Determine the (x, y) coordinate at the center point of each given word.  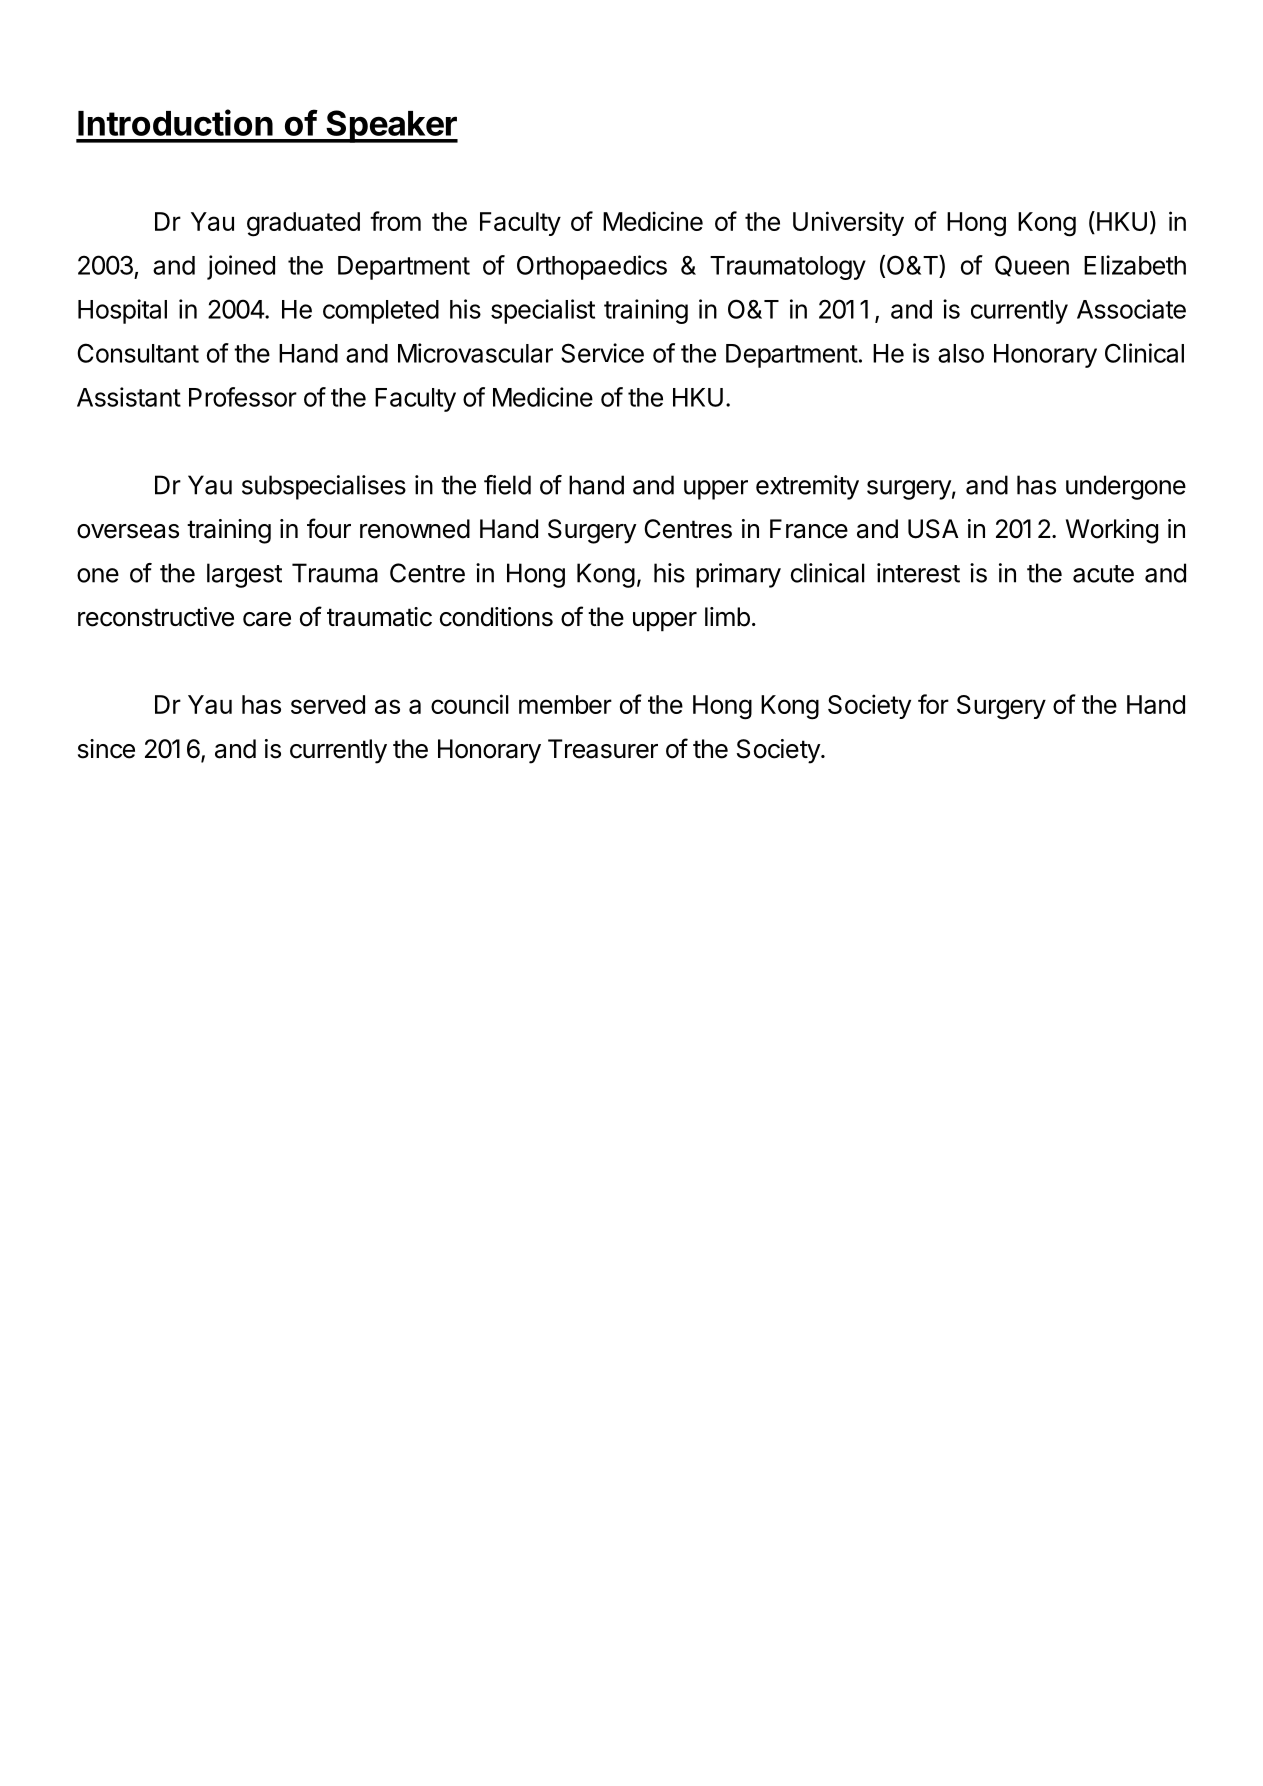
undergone (1126, 487)
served (328, 704)
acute (1103, 574)
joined (241, 267)
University (848, 223)
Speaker (391, 126)
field (507, 485)
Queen (1032, 266)
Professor (243, 397)
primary (738, 575)
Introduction (175, 122)
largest (244, 575)
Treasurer (603, 749)
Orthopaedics (592, 267)
